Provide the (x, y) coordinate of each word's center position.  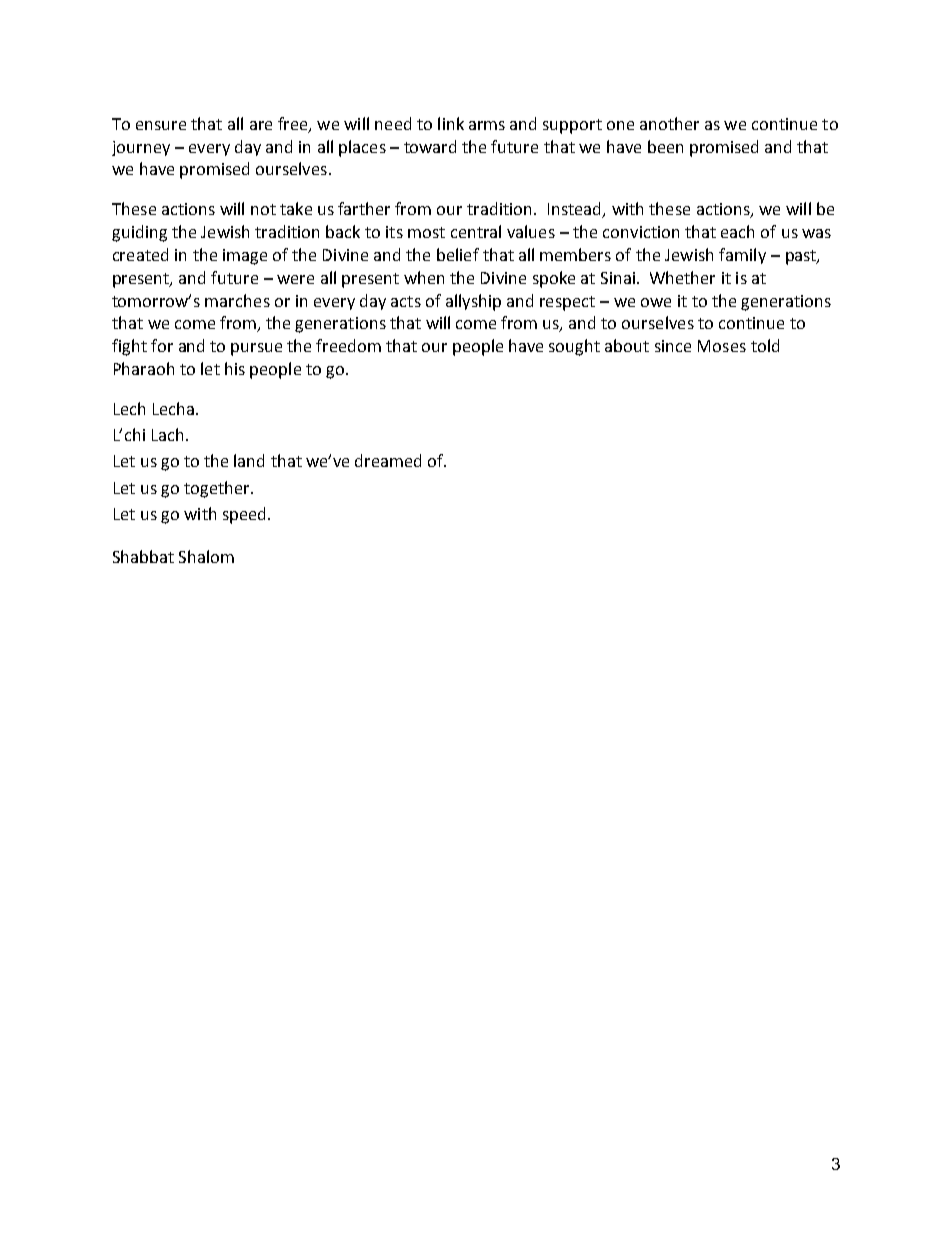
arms (487, 125)
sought (574, 347)
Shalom (206, 556)
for (162, 345)
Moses (722, 346)
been (665, 146)
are (261, 125)
